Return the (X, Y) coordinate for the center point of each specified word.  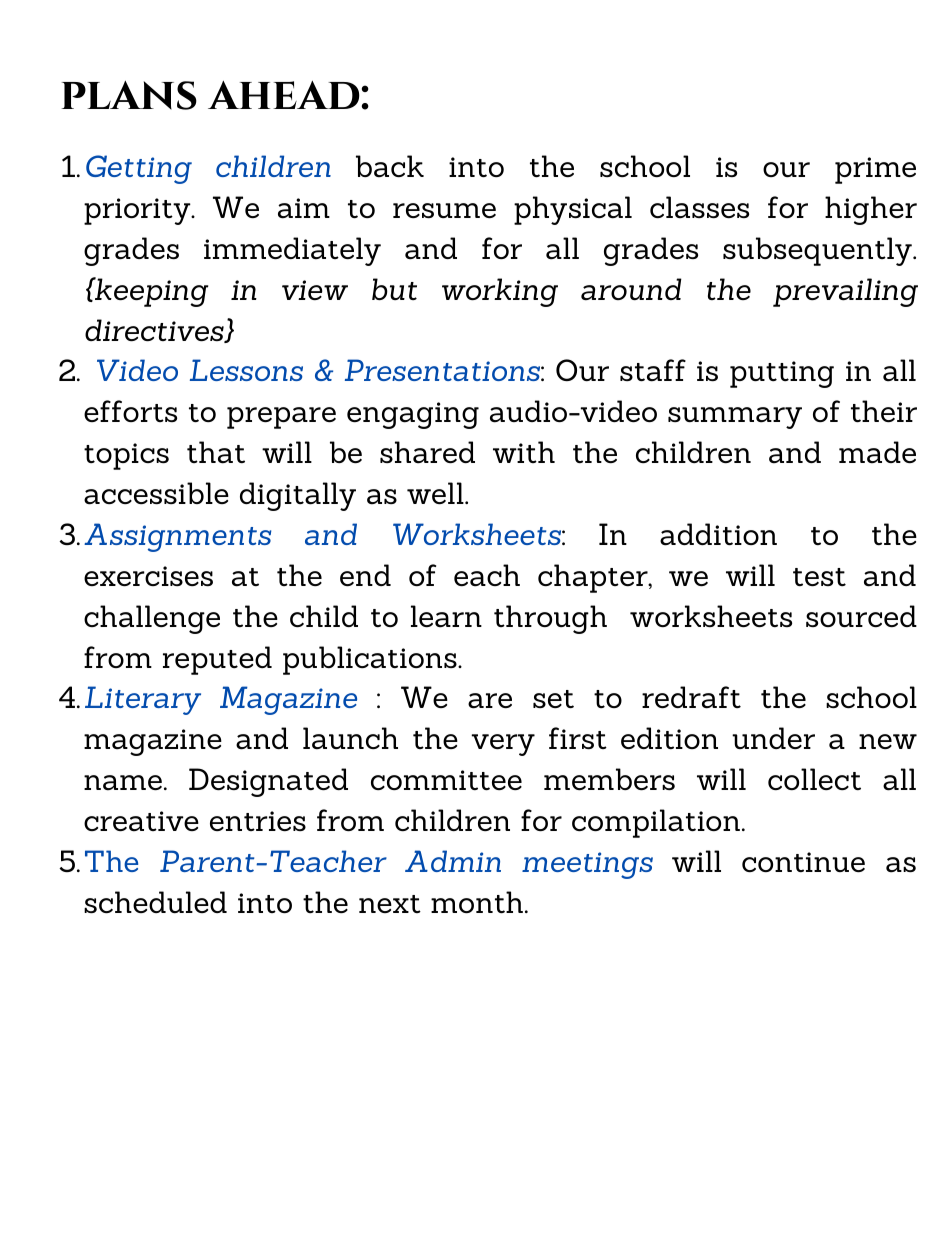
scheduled (155, 902)
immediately (292, 251)
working (500, 292)
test (819, 577)
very (503, 745)
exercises (148, 576)
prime (875, 170)
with (524, 452)
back (390, 166)
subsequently (818, 251)
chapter (594, 578)
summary (735, 418)
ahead (284, 95)
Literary (143, 700)
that (216, 452)
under (773, 738)
